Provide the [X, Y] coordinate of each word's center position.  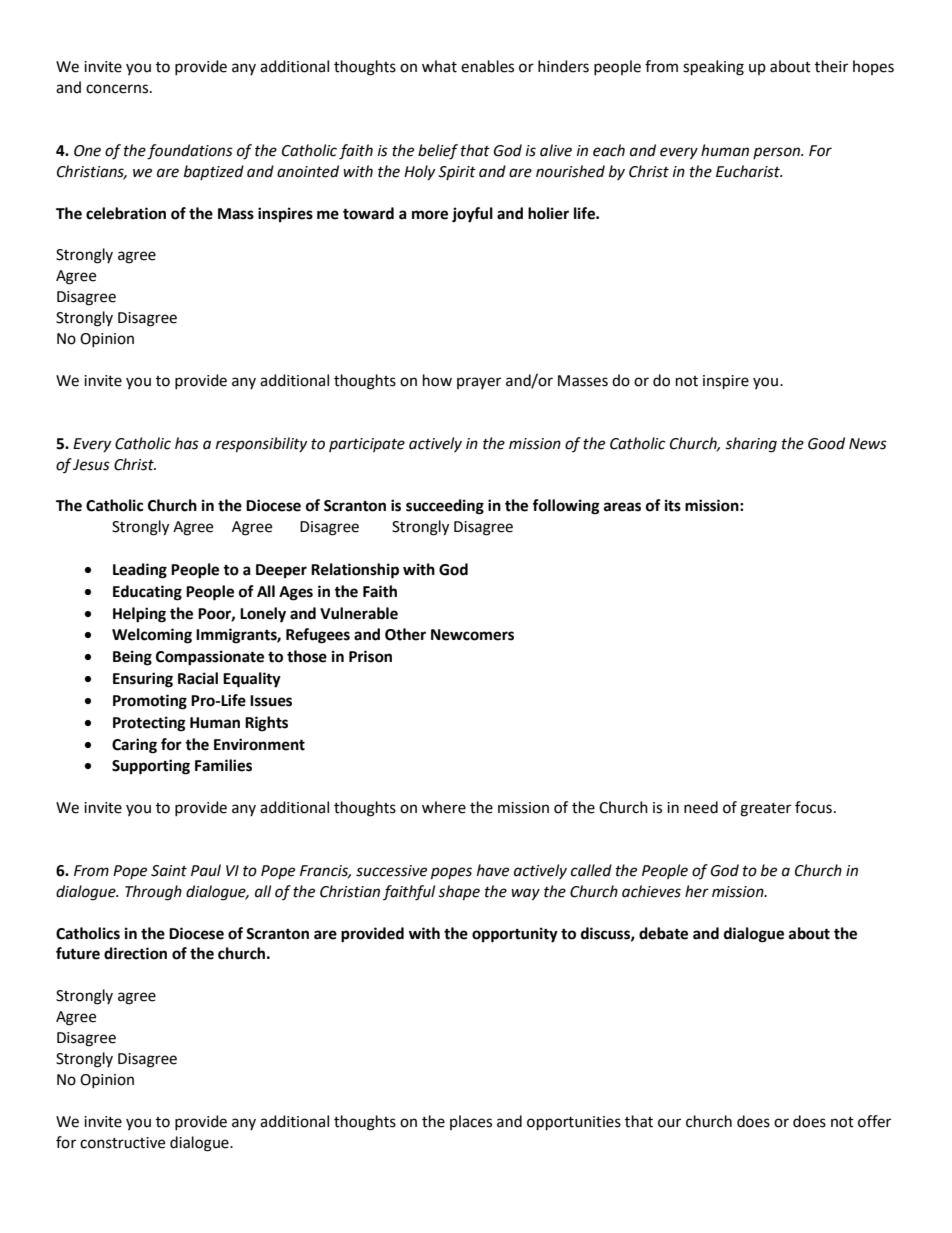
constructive [122, 1143]
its [673, 505]
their [831, 66]
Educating [147, 593]
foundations [190, 152]
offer [874, 1121]
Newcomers [472, 635]
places [471, 1122]
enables [487, 66]
